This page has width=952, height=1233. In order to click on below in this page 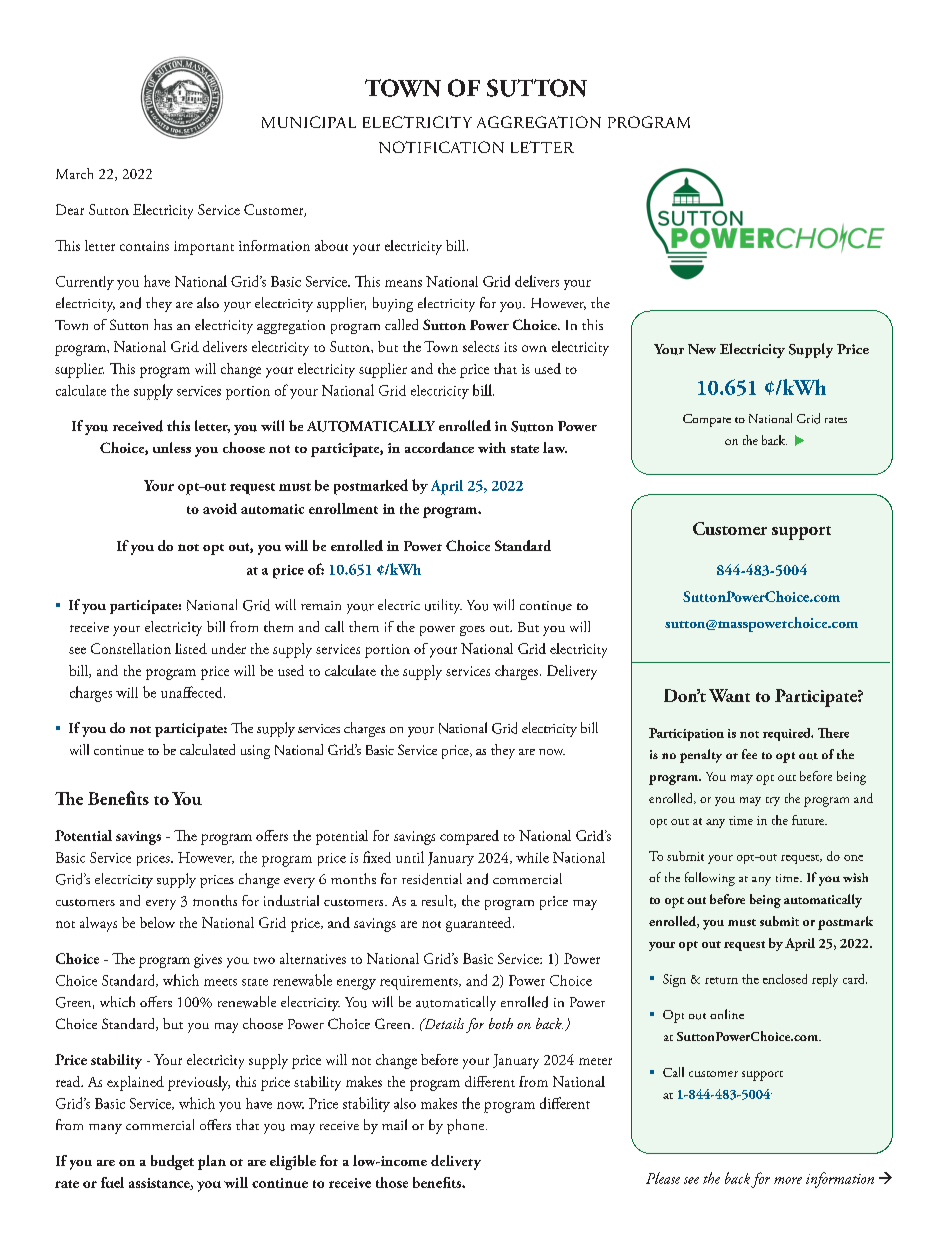, I will do `click(157, 922)`.
